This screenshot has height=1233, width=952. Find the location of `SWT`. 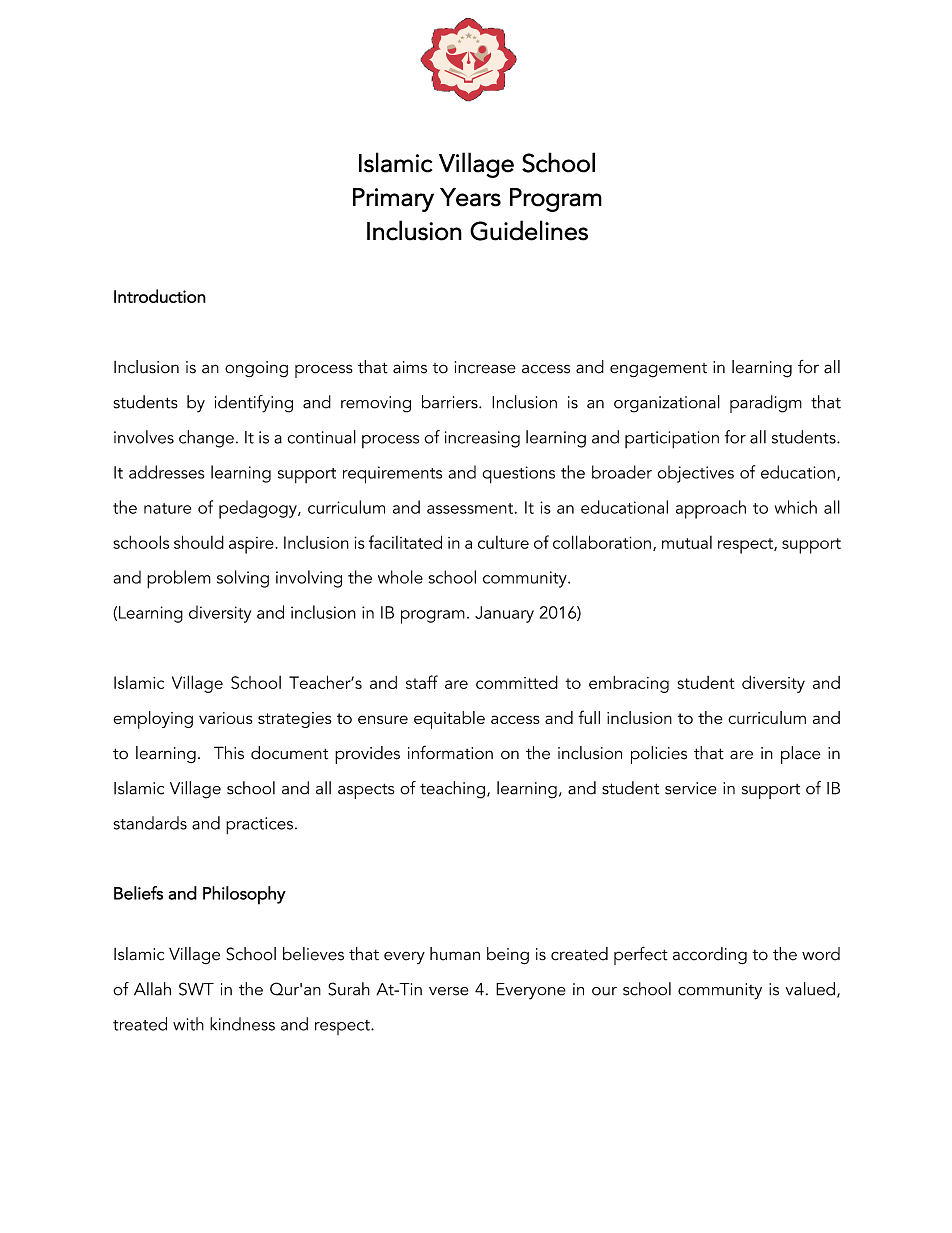

SWT is located at coordinates (196, 989).
